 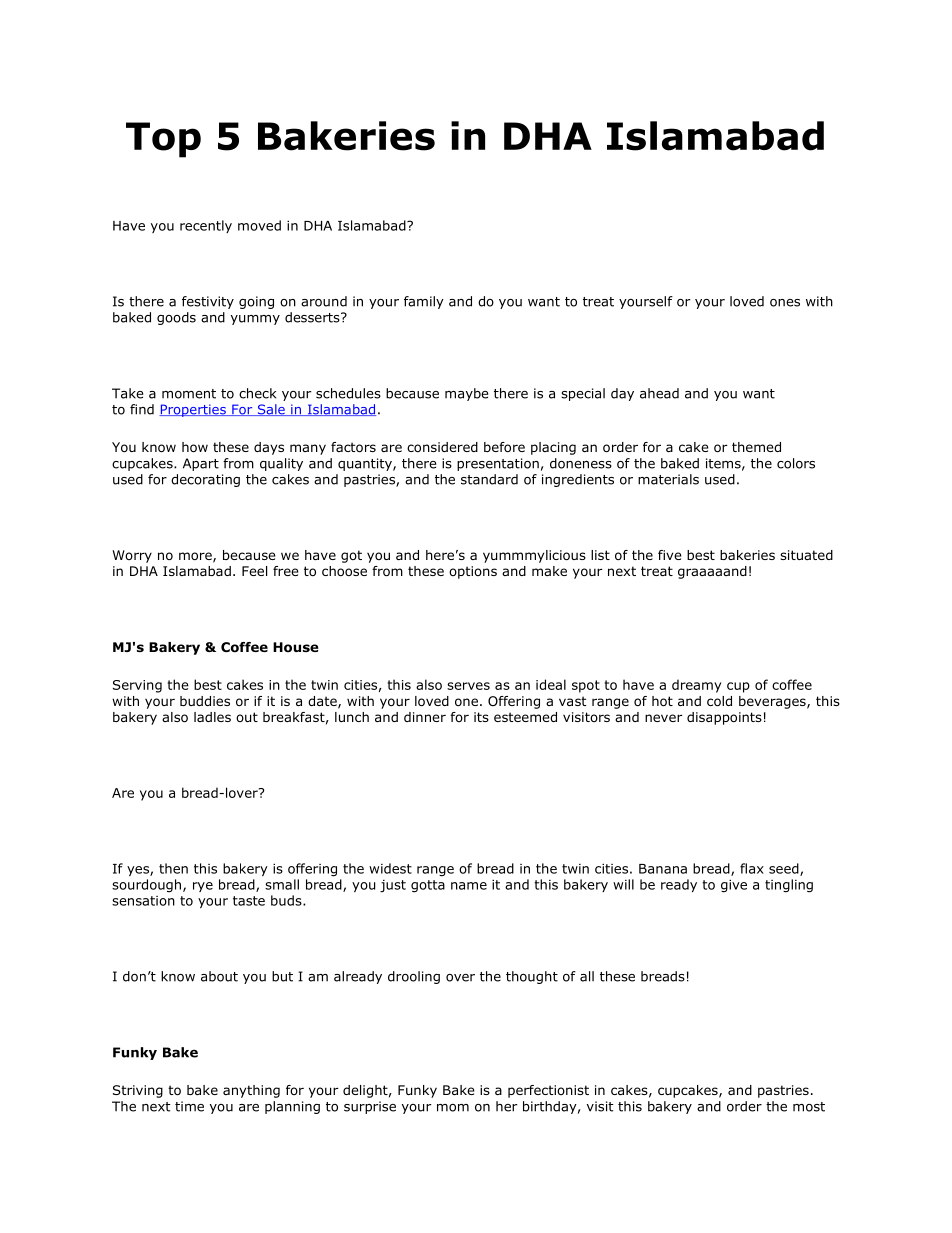 I want to click on time, so click(x=189, y=1106).
